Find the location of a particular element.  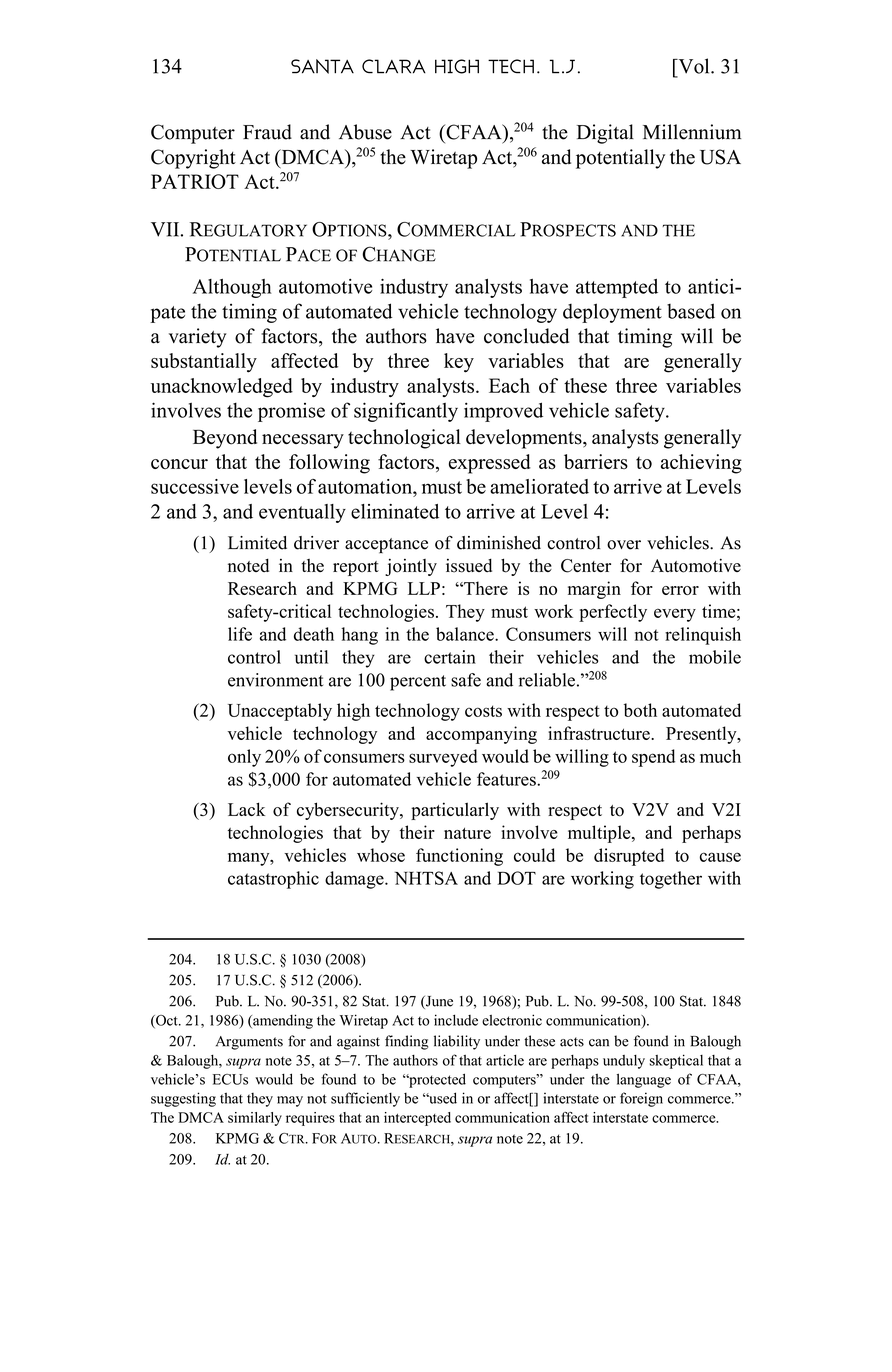

similarly is located at coordinates (255, 1119).
